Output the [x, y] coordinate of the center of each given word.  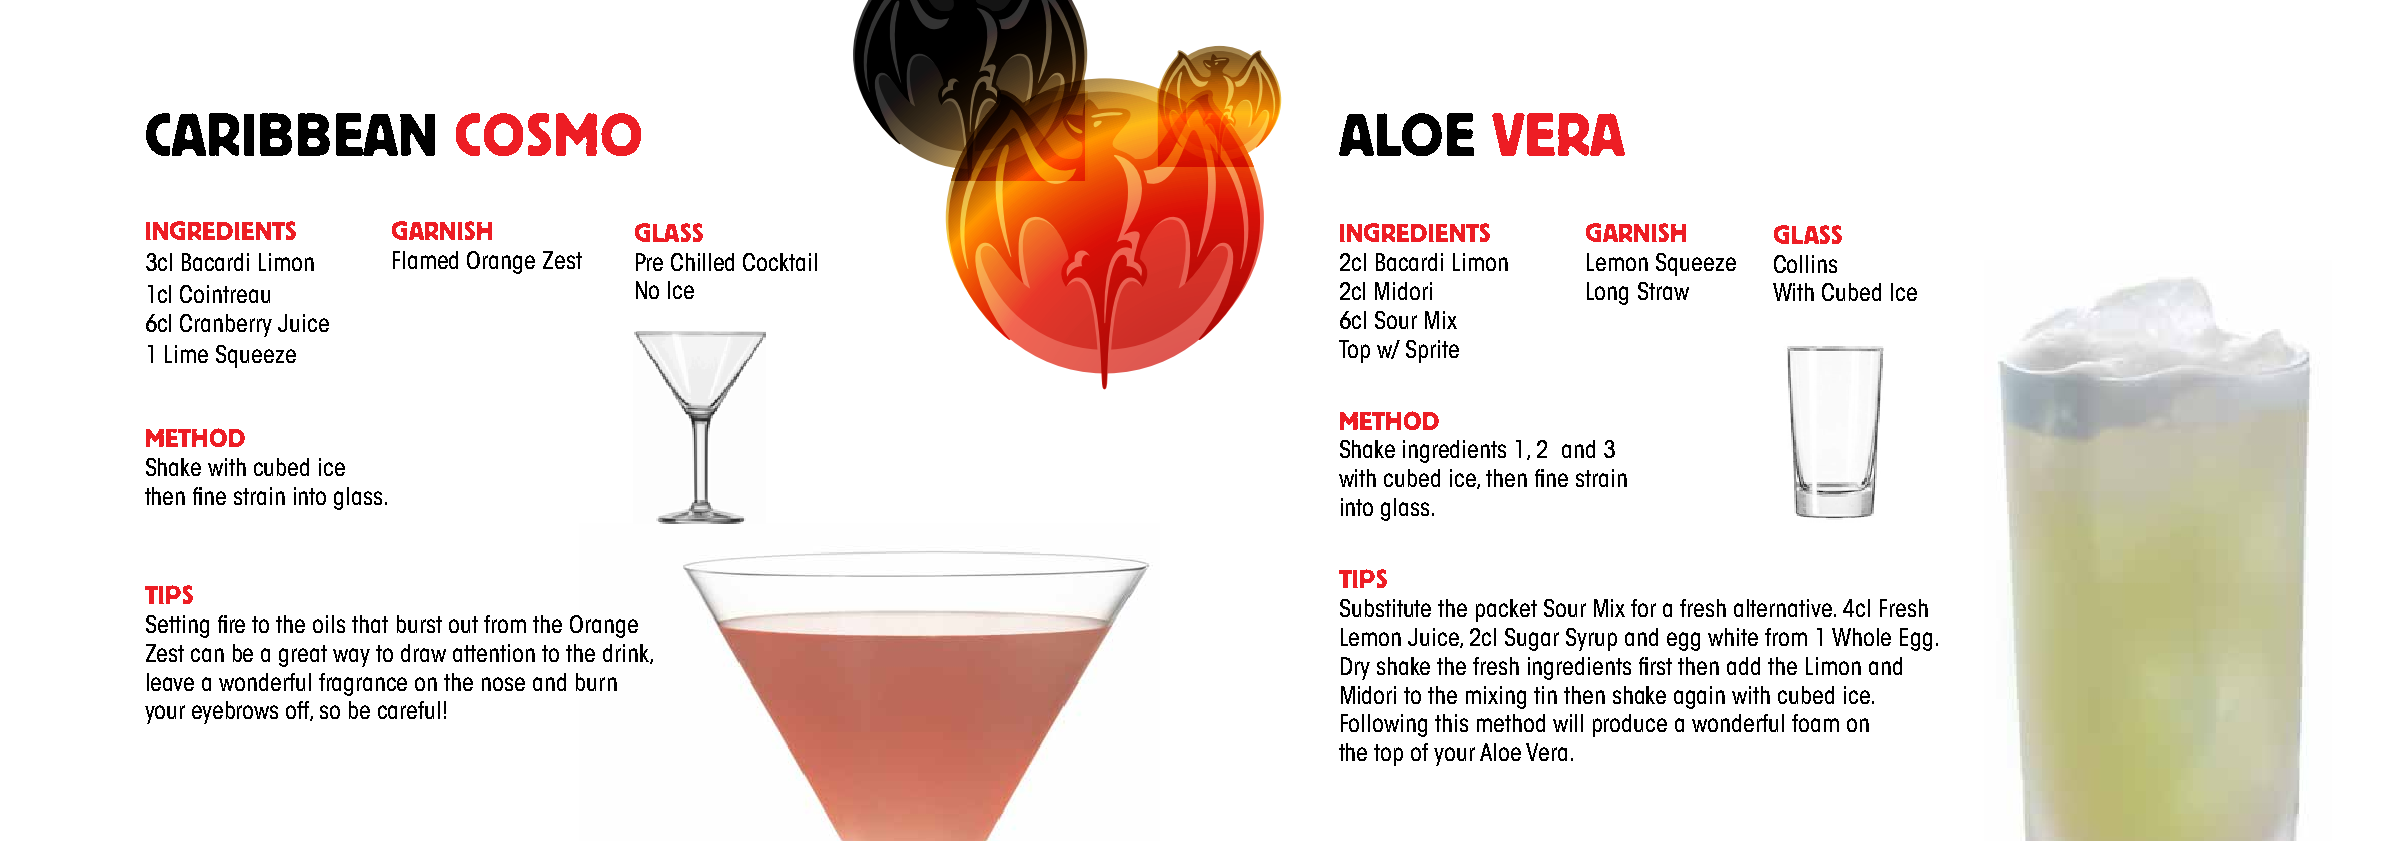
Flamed [425, 260]
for [1643, 608]
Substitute [1385, 608]
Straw [1663, 291]
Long [1607, 293]
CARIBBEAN [290, 134]
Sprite [1432, 351]
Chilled [702, 262]
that [370, 624]
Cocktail [780, 262]
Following [1384, 725]
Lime [186, 354]
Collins [1805, 264]
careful [409, 710]
